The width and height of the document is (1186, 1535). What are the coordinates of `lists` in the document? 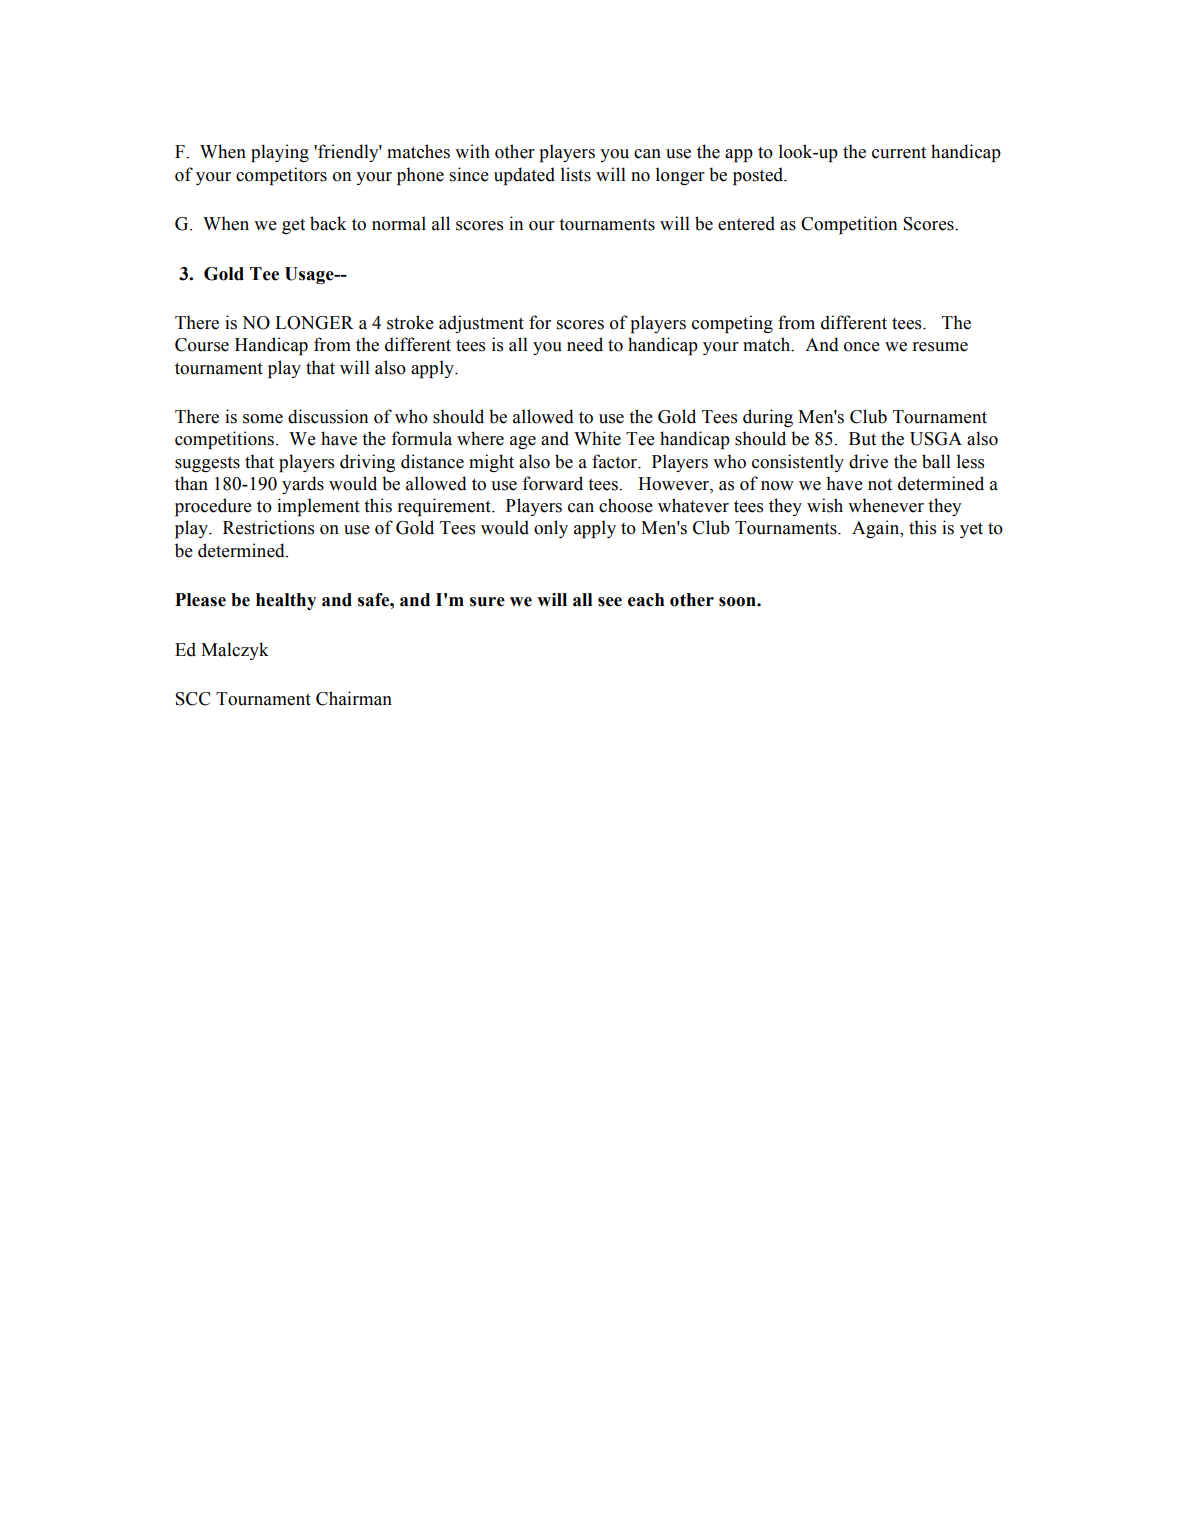 It's located at (576, 174).
